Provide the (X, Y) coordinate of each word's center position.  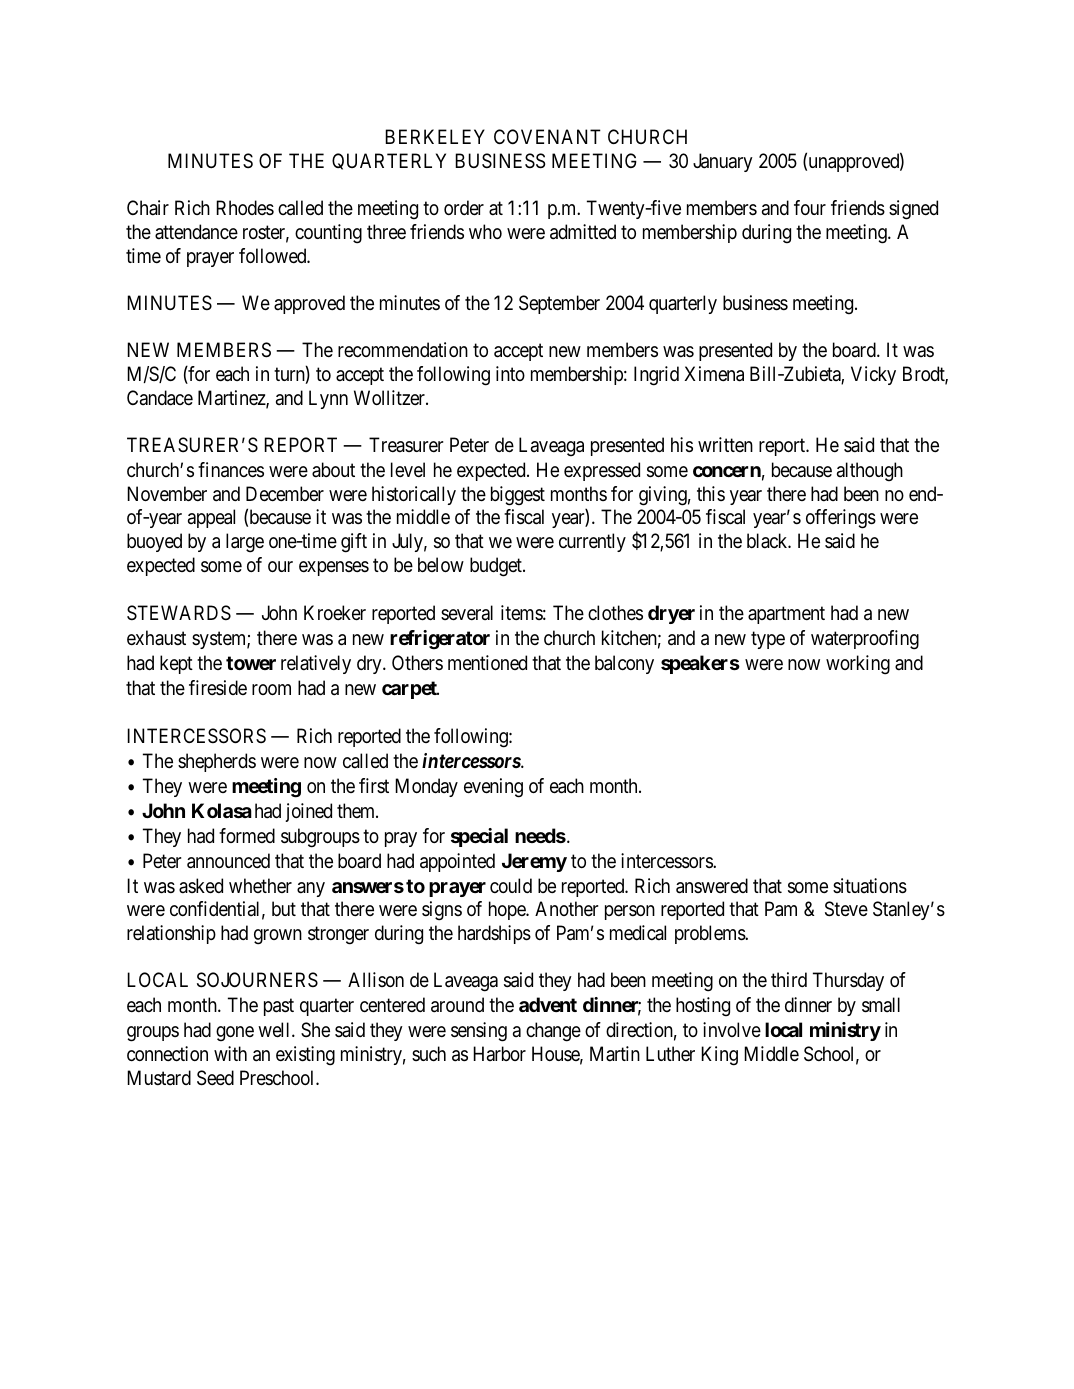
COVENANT (547, 136)
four (810, 207)
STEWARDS (179, 612)
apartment (786, 615)
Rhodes (245, 207)
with (230, 1053)
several (467, 613)
